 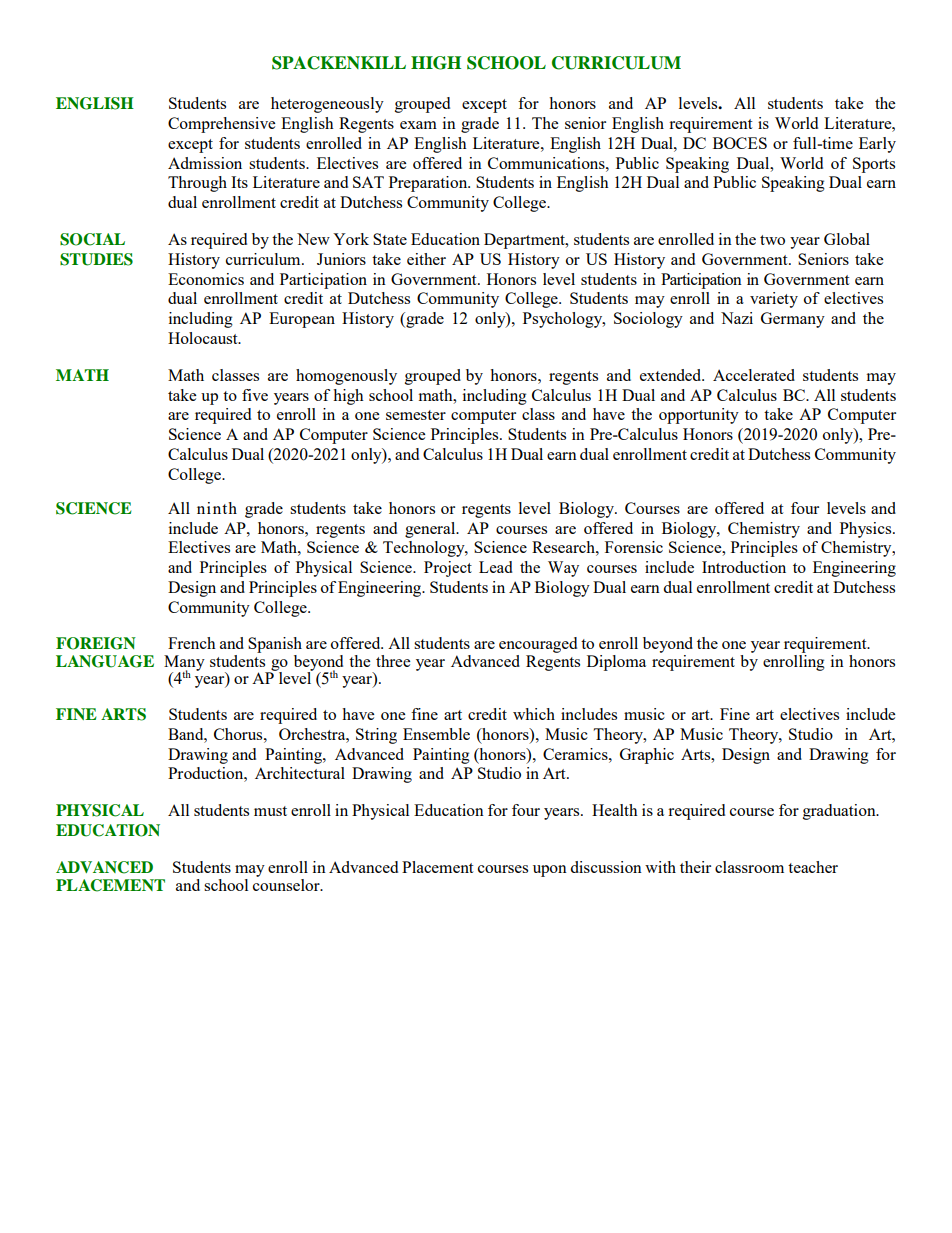 What do you see at coordinates (877, 145) in the screenshot?
I see `Early` at bounding box center [877, 145].
